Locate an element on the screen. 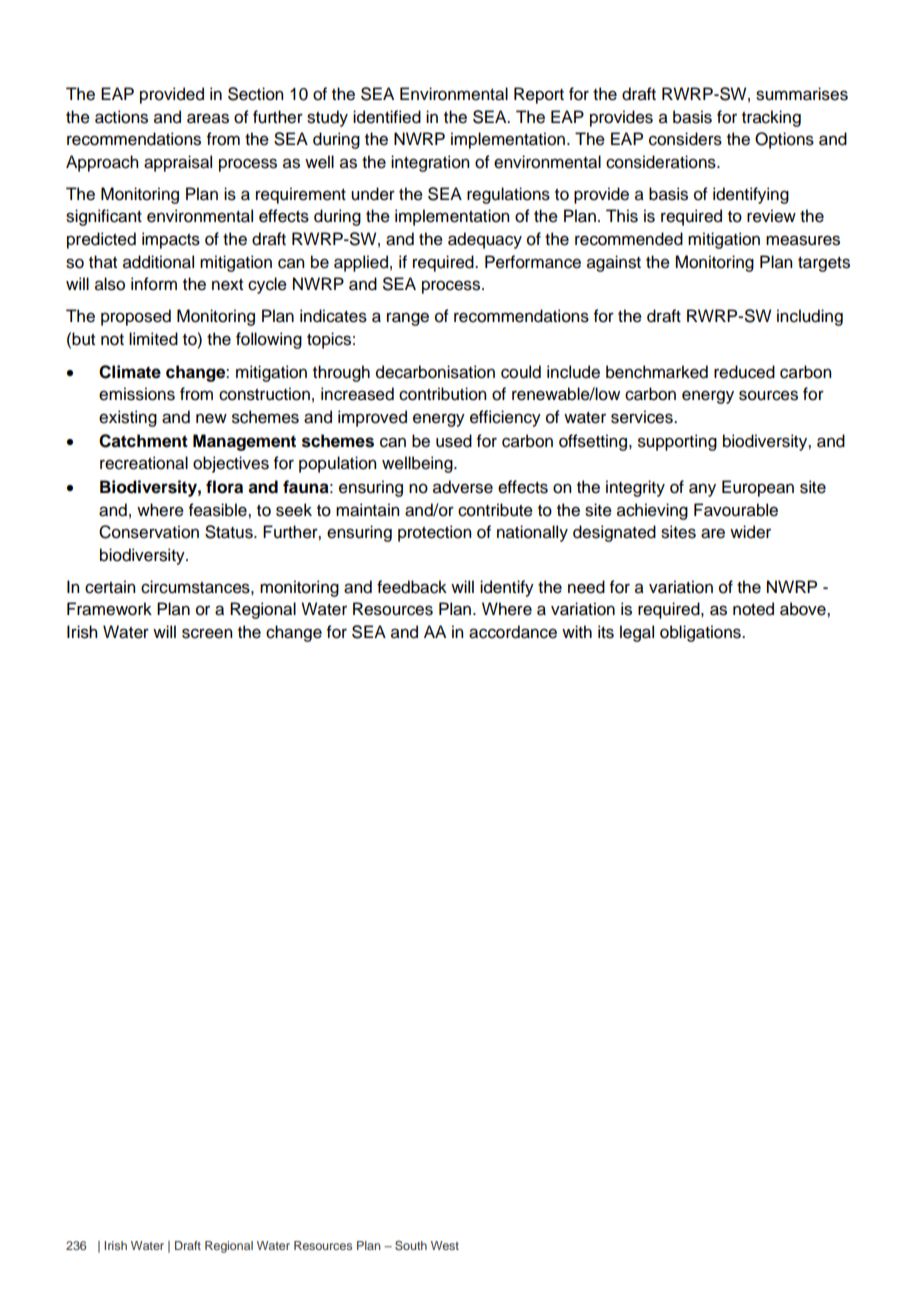  screen is located at coordinates (207, 633).
